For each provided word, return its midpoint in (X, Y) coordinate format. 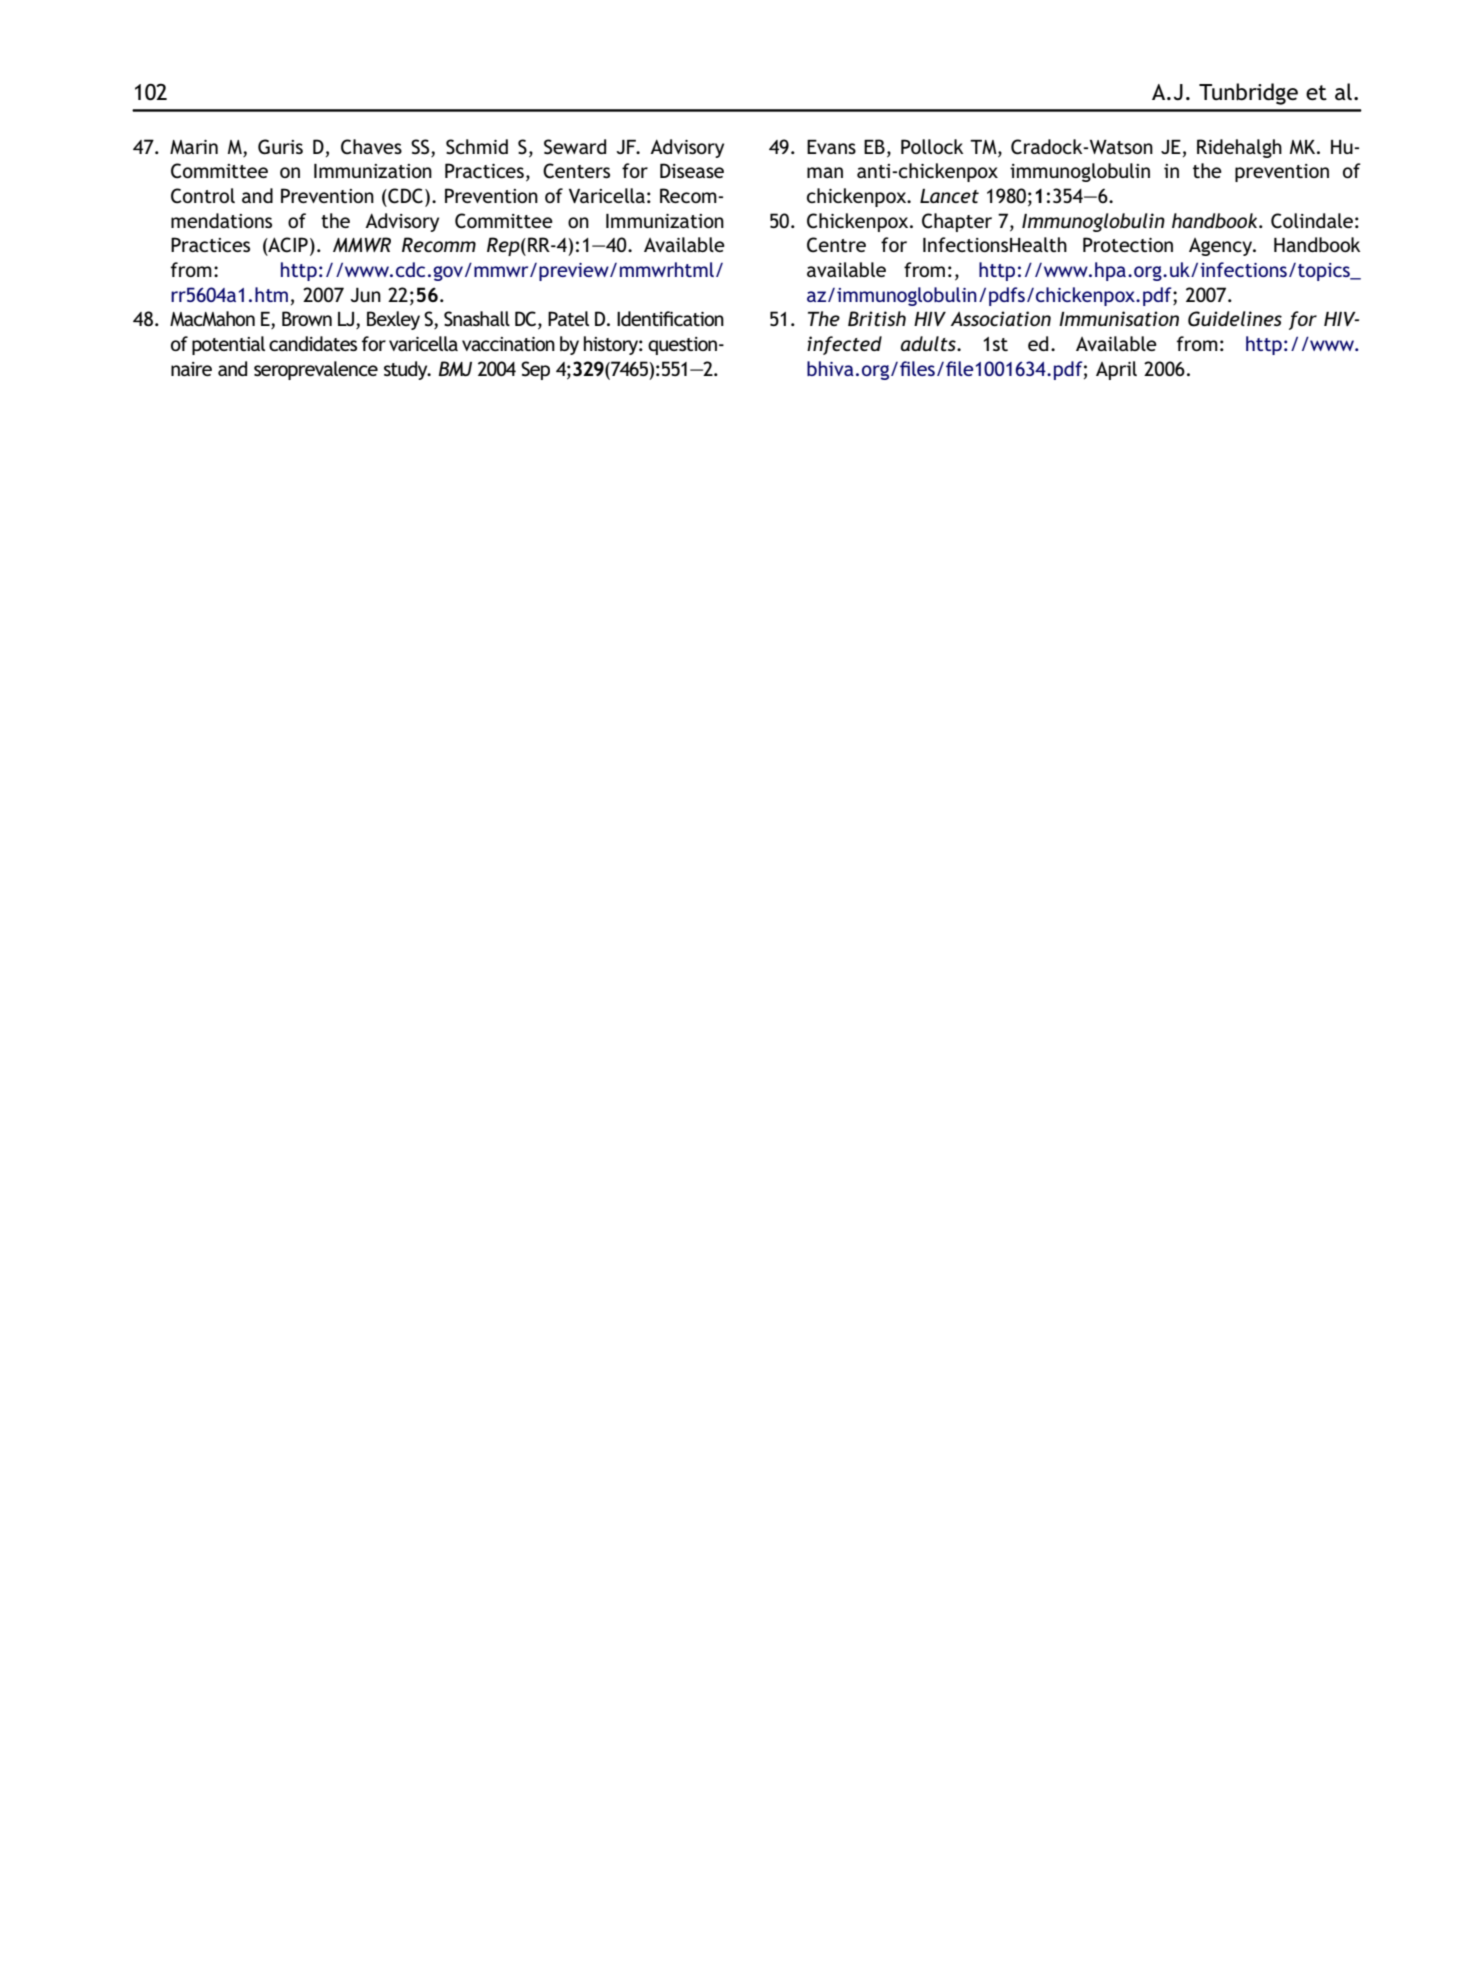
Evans (831, 147)
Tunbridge (1248, 94)
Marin (194, 147)
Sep (535, 370)
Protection (1128, 244)
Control (203, 196)
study (407, 370)
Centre (836, 245)
